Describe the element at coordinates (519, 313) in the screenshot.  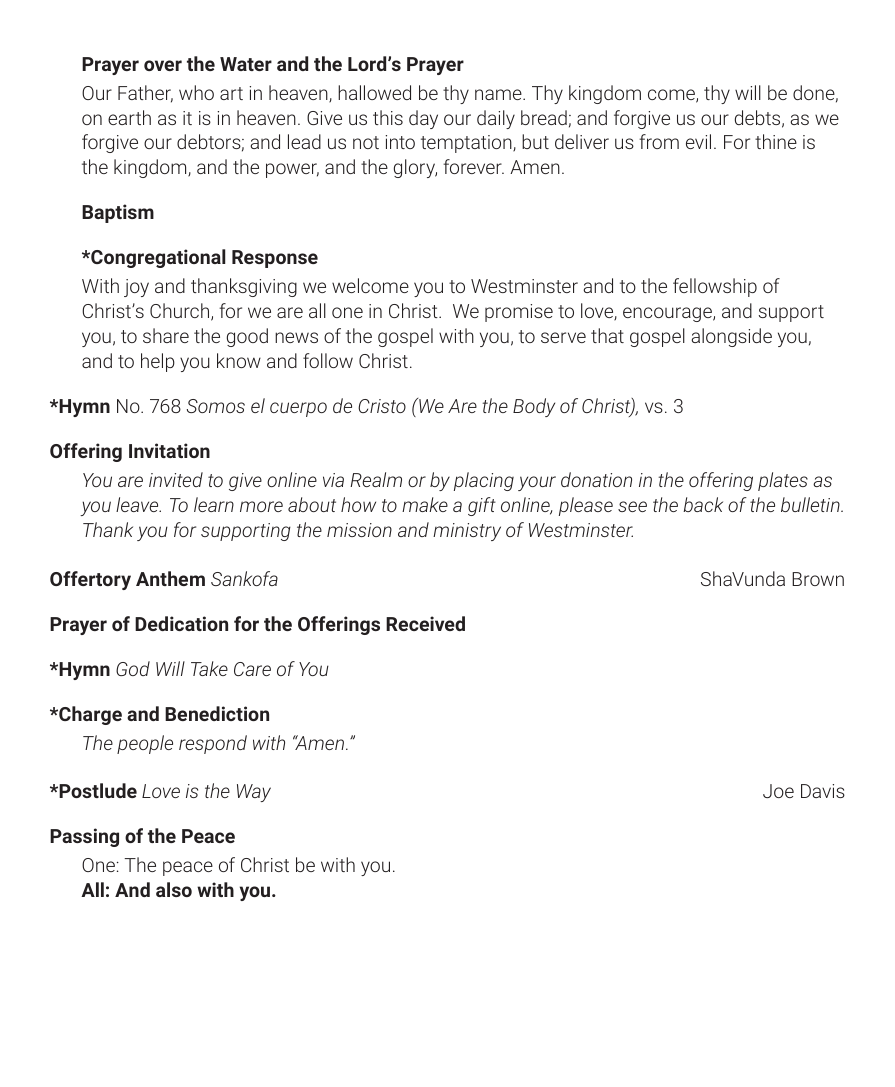
I see `promise` at that location.
